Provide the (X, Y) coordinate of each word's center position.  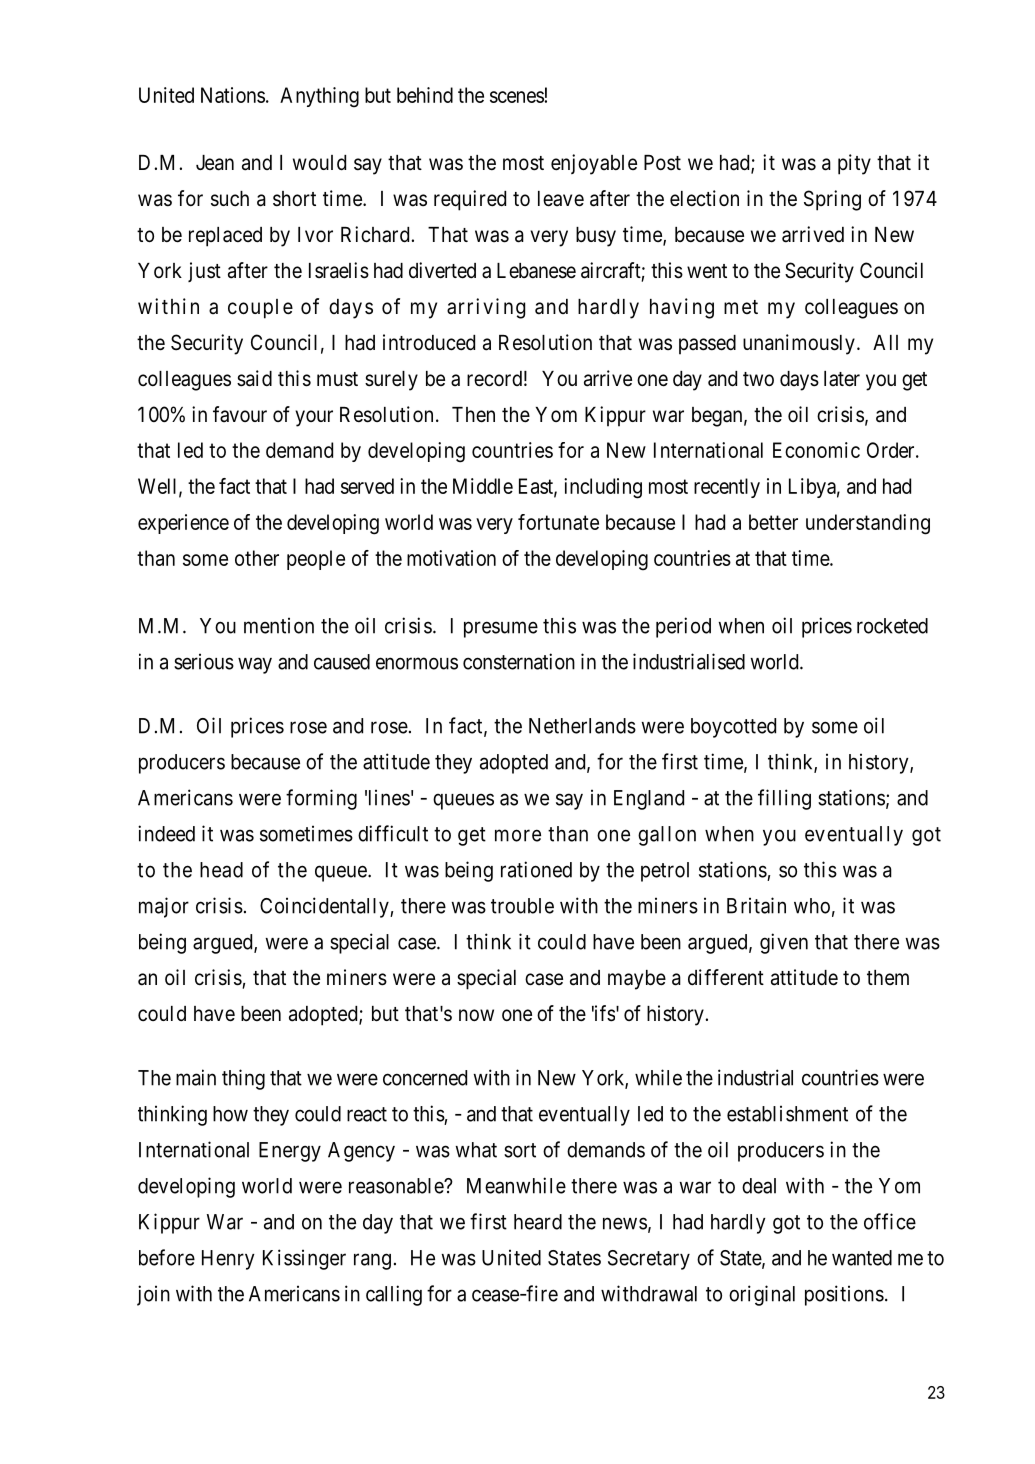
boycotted (733, 728)
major (164, 907)
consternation (519, 661)
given (784, 943)
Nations (233, 95)
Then (473, 415)
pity (854, 164)
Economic (816, 450)
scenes (517, 97)
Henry (228, 1260)
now (476, 1015)
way (255, 665)
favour (240, 414)
